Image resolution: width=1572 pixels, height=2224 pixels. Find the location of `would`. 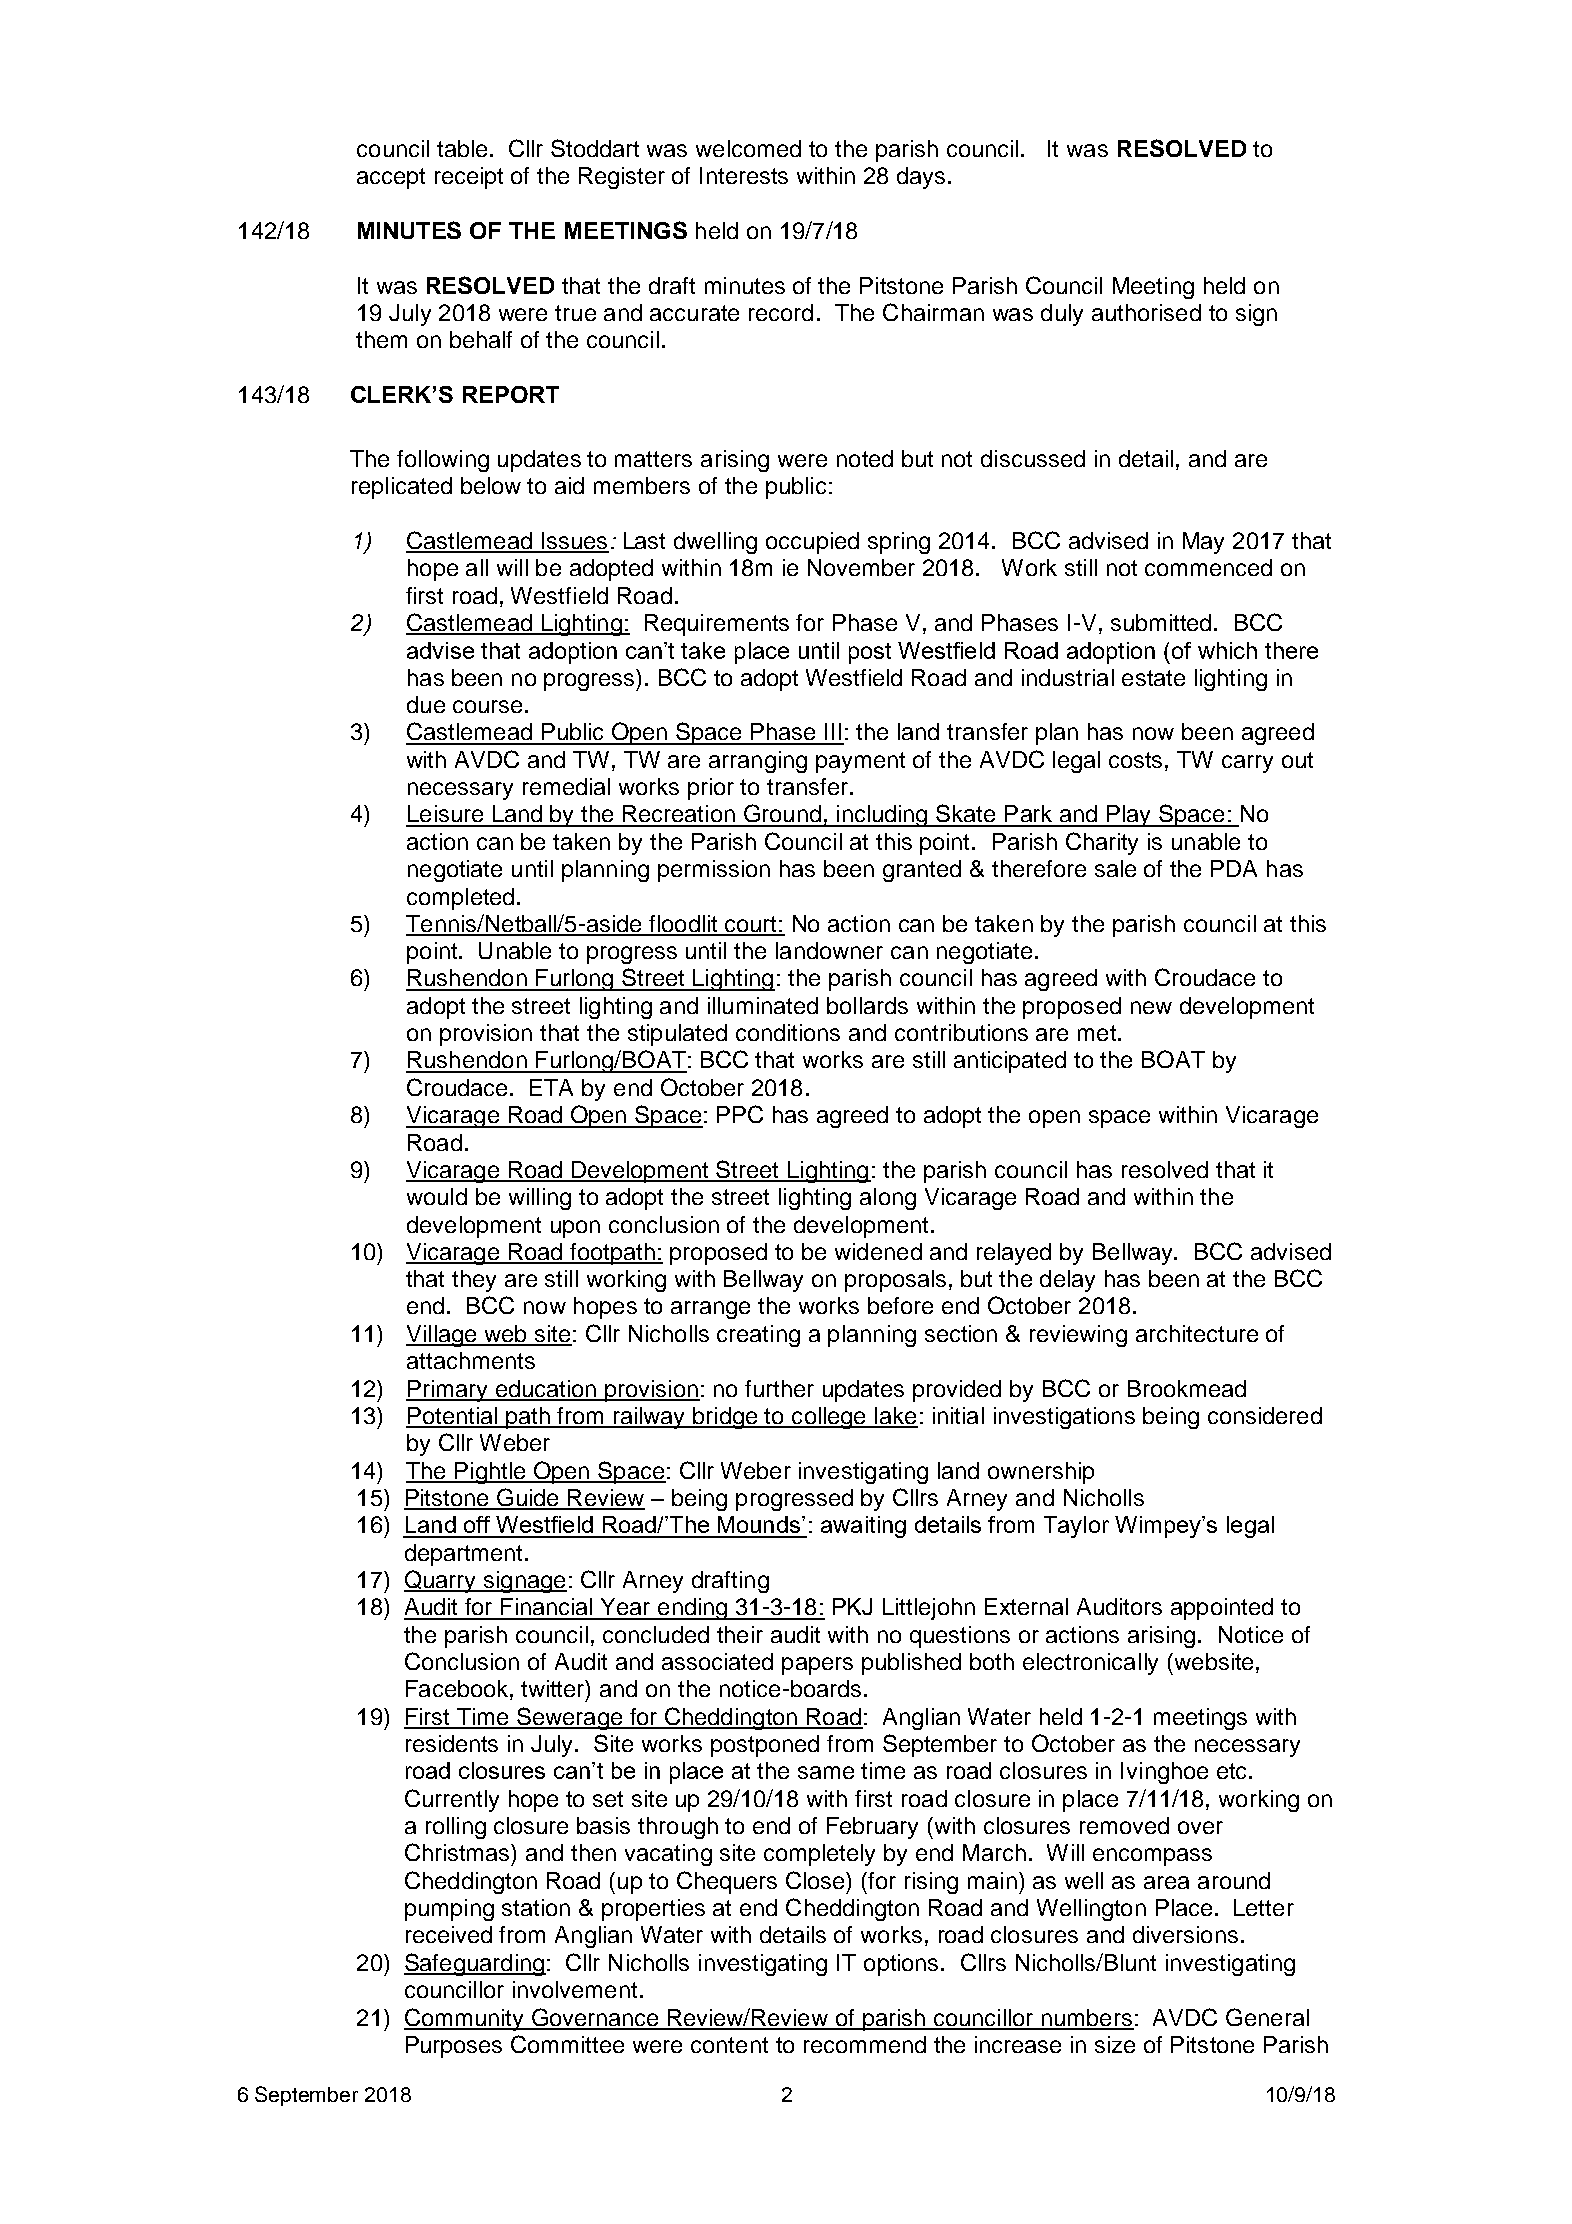

would is located at coordinates (437, 1196).
